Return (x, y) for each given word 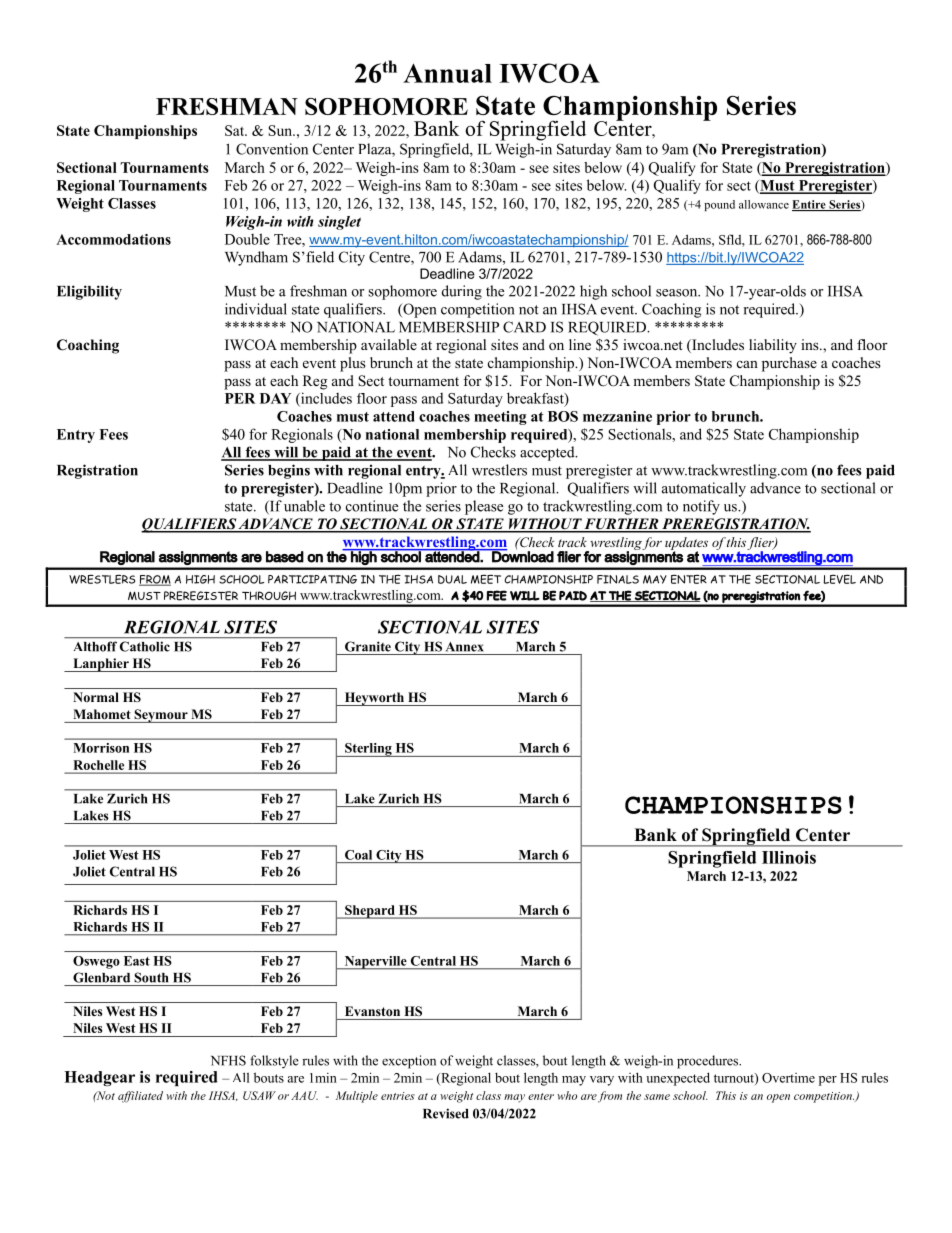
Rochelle (99, 765)
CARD (524, 327)
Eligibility (89, 292)
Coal (358, 855)
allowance (764, 204)
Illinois (789, 857)
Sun (282, 130)
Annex (465, 647)
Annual (447, 73)
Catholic (145, 646)
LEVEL (839, 579)
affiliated (140, 1097)
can (747, 364)
